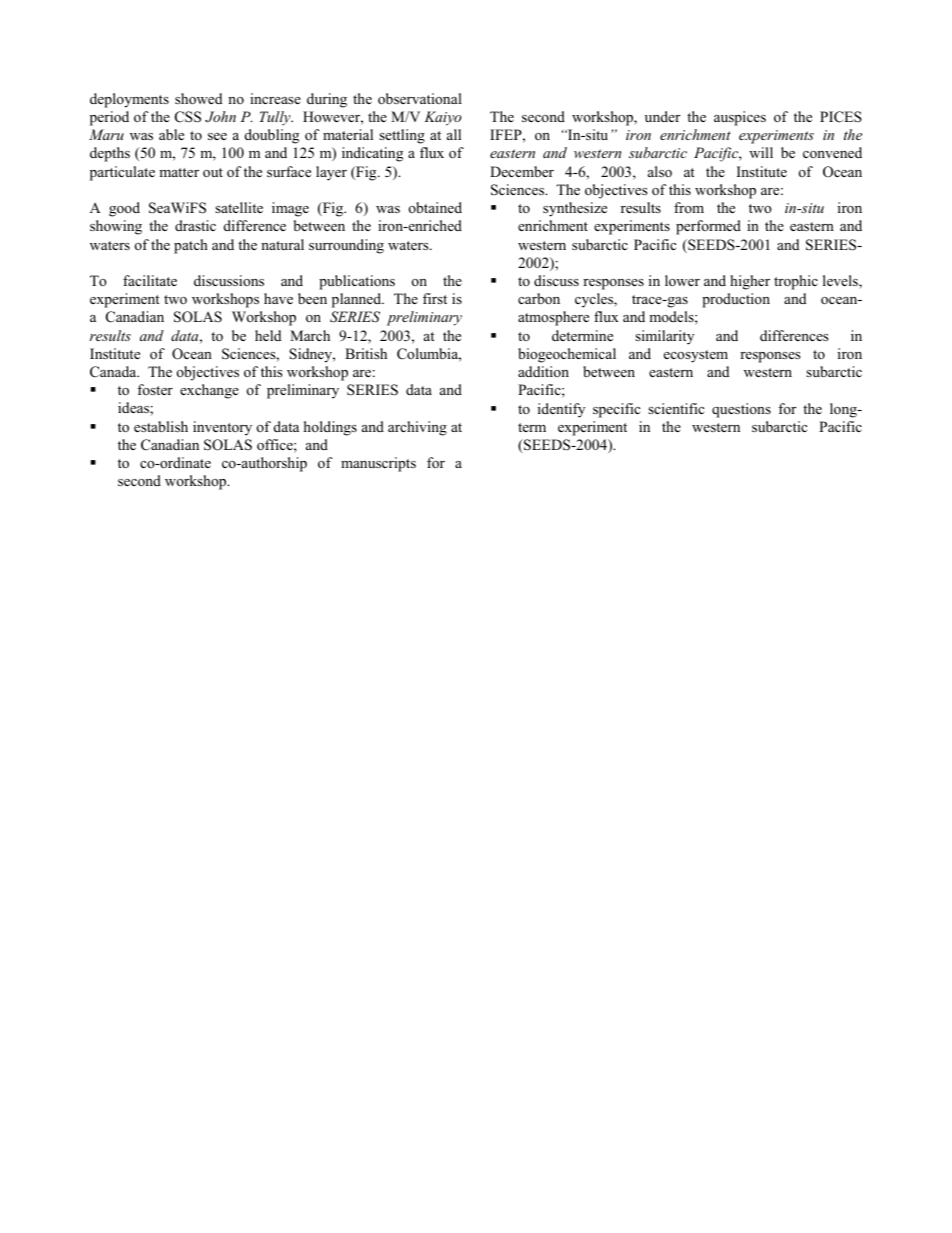 This document has height=1233, width=952. Describe the element at coordinates (150, 280) in the document. I see `facilitate` at that location.
